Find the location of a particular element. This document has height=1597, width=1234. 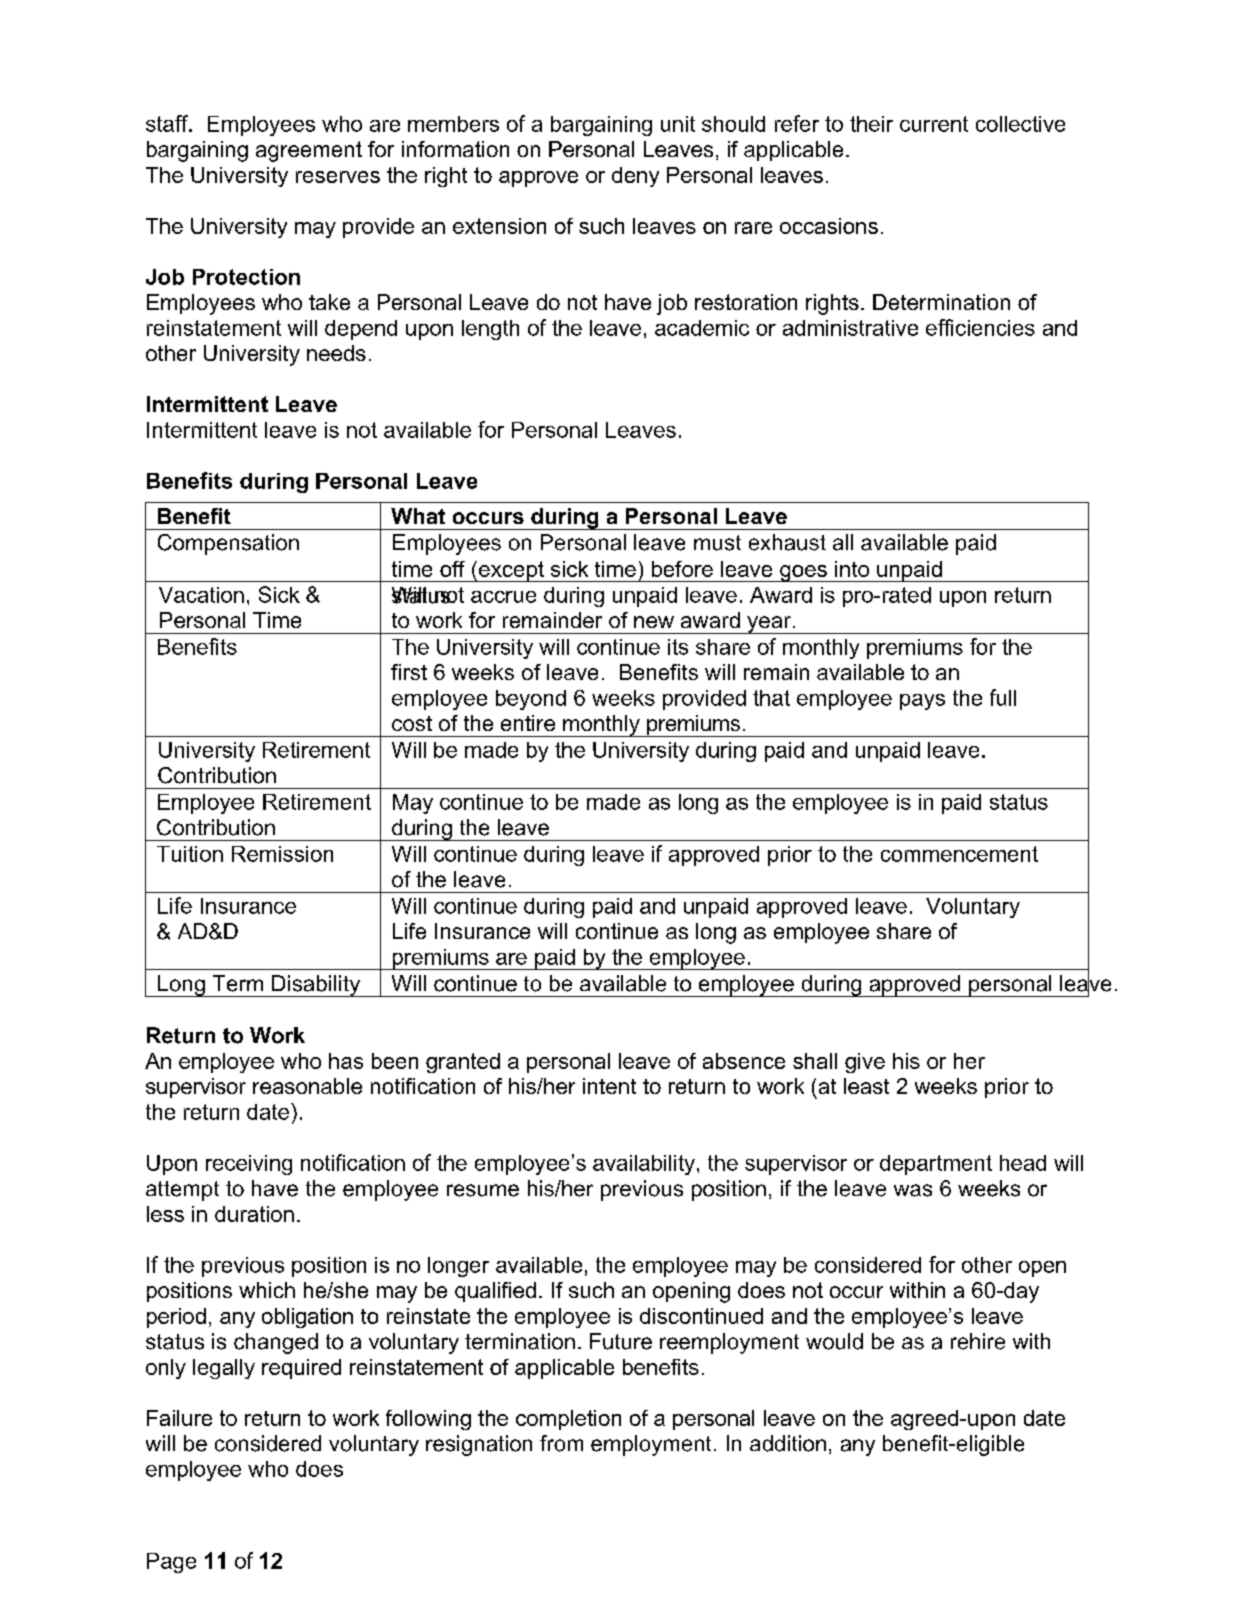

agreement is located at coordinates (309, 151).
